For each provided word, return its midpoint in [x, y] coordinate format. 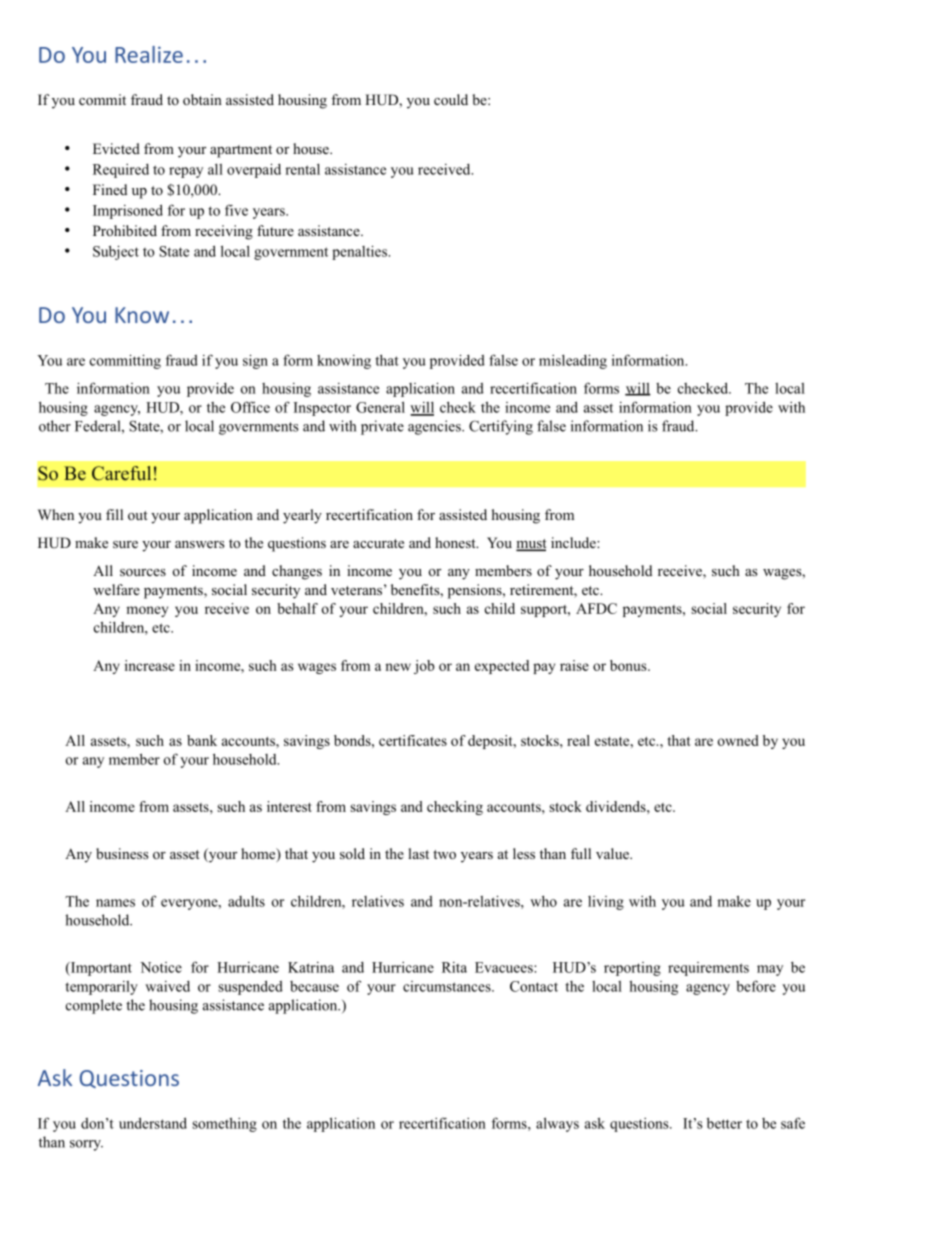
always [557, 1124]
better [724, 1123]
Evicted [116, 148]
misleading [573, 361]
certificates [413, 740]
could [451, 100]
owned [738, 740]
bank [202, 740]
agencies [435, 427]
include [574, 542]
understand [153, 1123]
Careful [121, 473]
